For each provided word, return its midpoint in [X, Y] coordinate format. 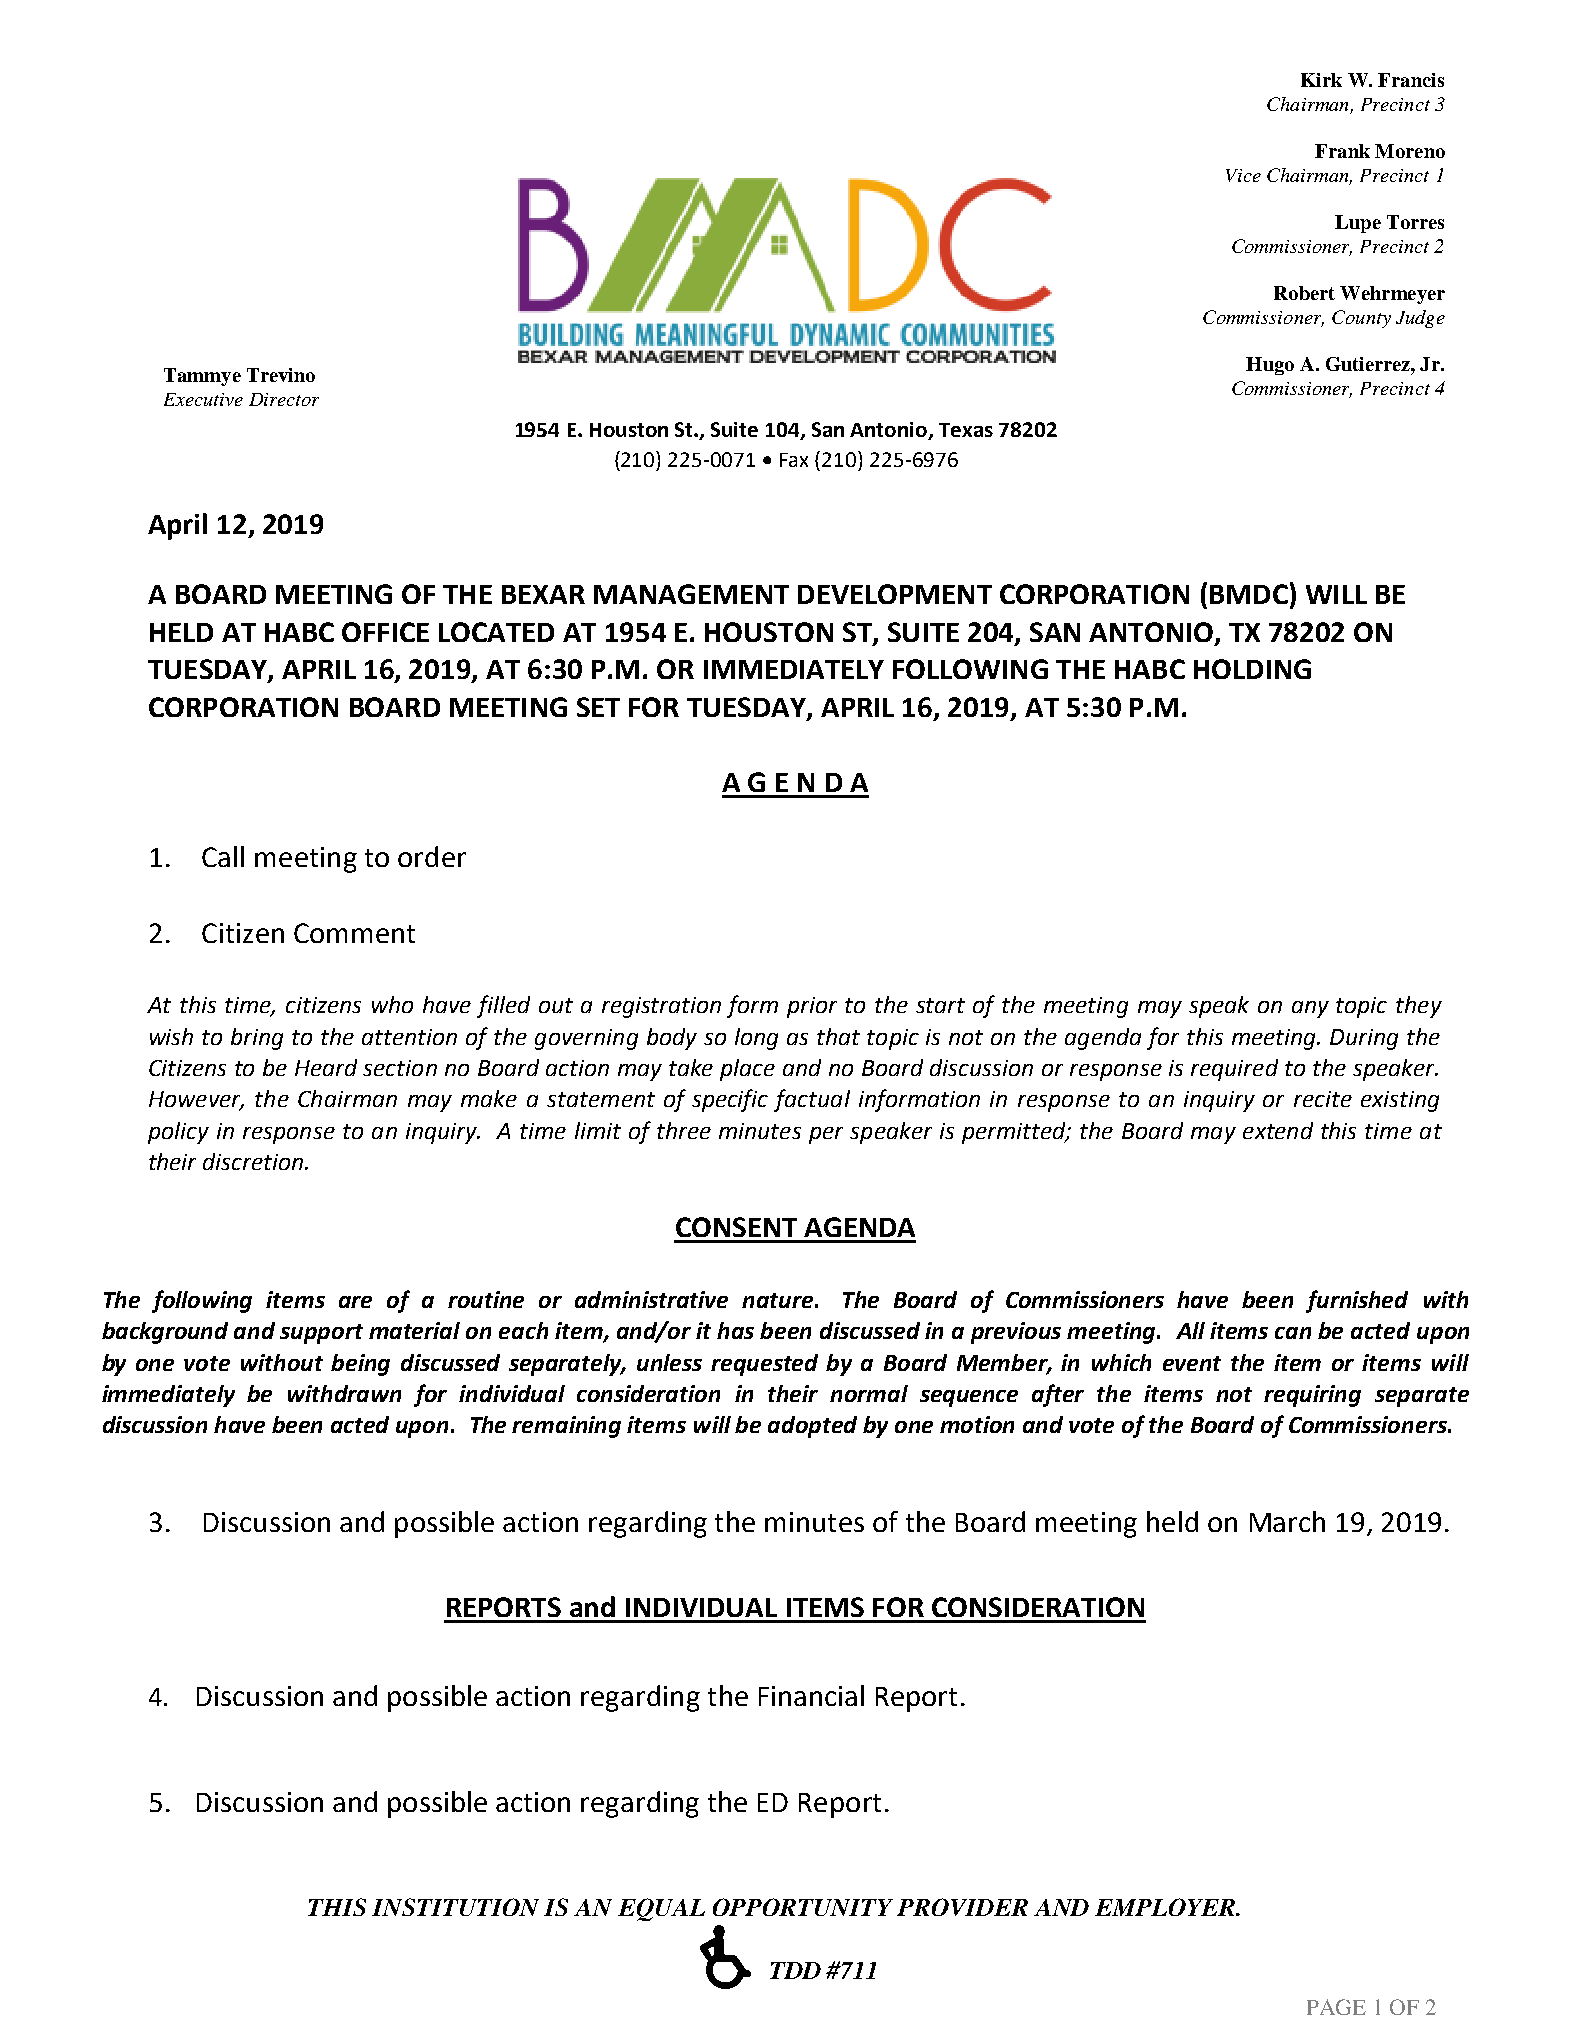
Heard [326, 1067]
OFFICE [385, 632]
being [360, 1365]
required [1234, 1070]
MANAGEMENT [691, 594]
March [1287, 1521]
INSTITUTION [455, 1907]
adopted [812, 1427]
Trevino [281, 375]
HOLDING [1252, 669]
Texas [966, 430]
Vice [1243, 175]
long [756, 1039]
